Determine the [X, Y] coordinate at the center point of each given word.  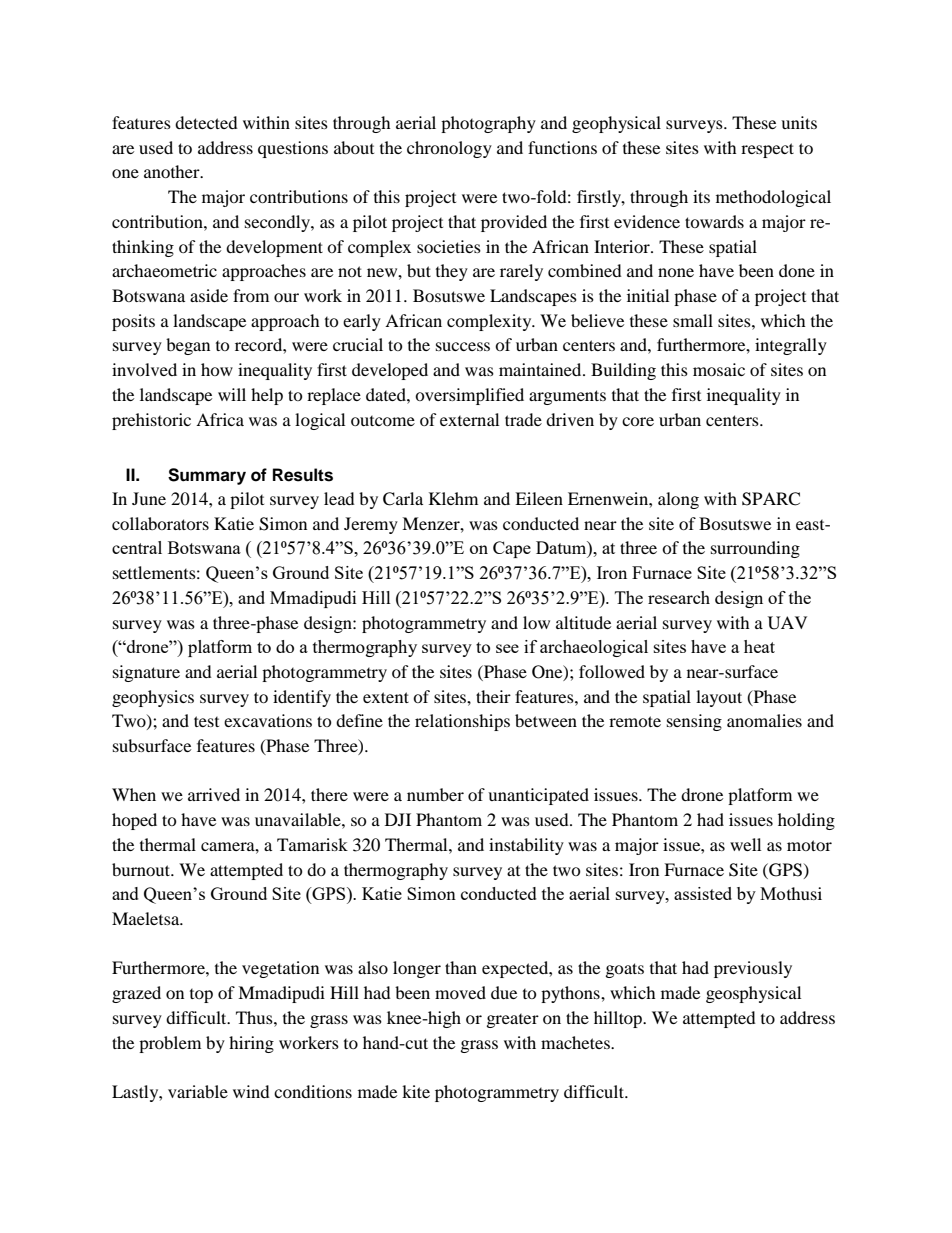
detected [206, 122]
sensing [694, 722]
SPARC [771, 499]
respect [767, 150]
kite [416, 1091]
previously [753, 969]
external [469, 419]
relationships [462, 722]
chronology [449, 149]
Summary [207, 476]
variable [198, 1091]
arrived [214, 794]
